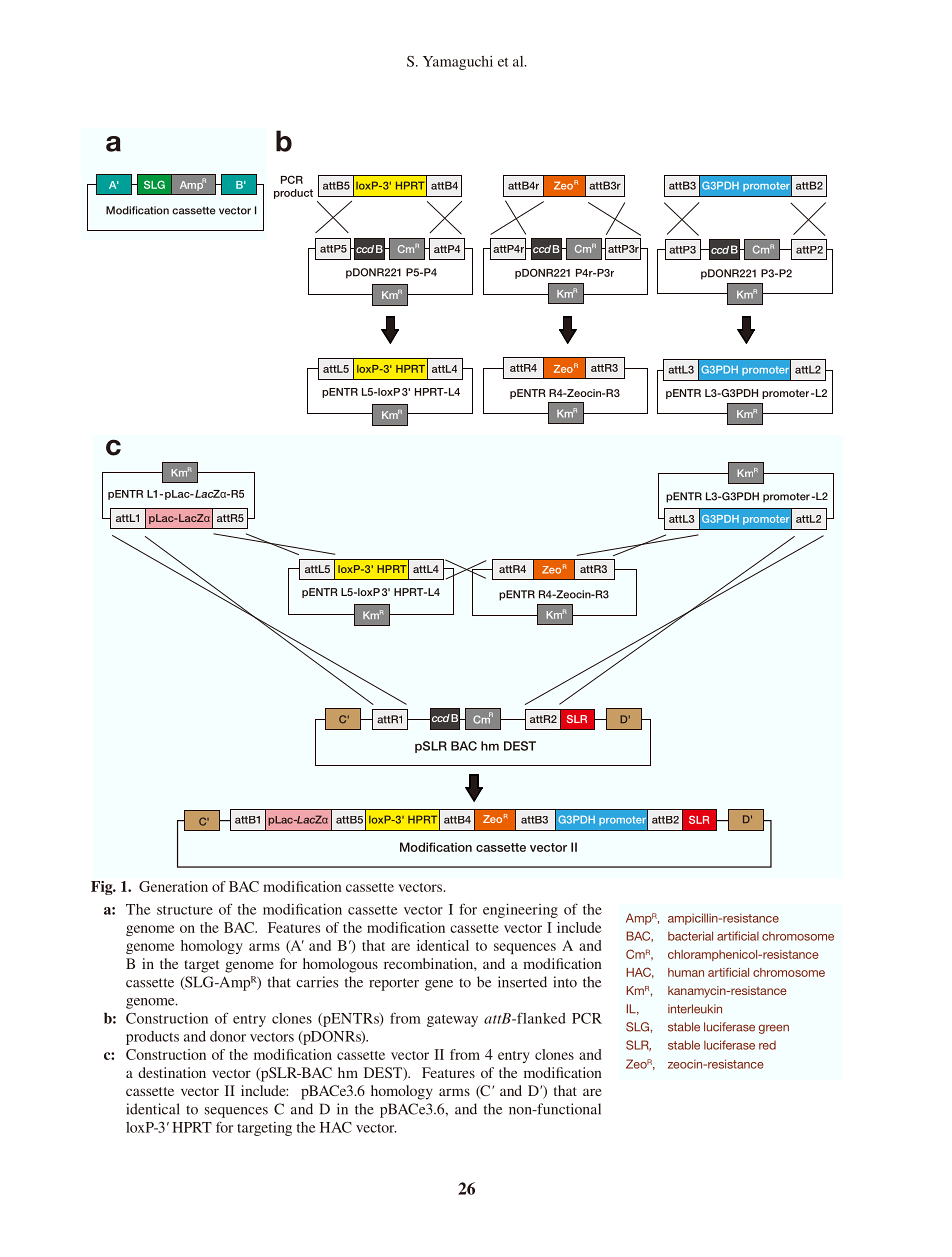 The width and height of the screenshot is (952, 1257). What do you see at coordinates (340, 965) in the screenshot?
I see `homologous` at bounding box center [340, 965].
